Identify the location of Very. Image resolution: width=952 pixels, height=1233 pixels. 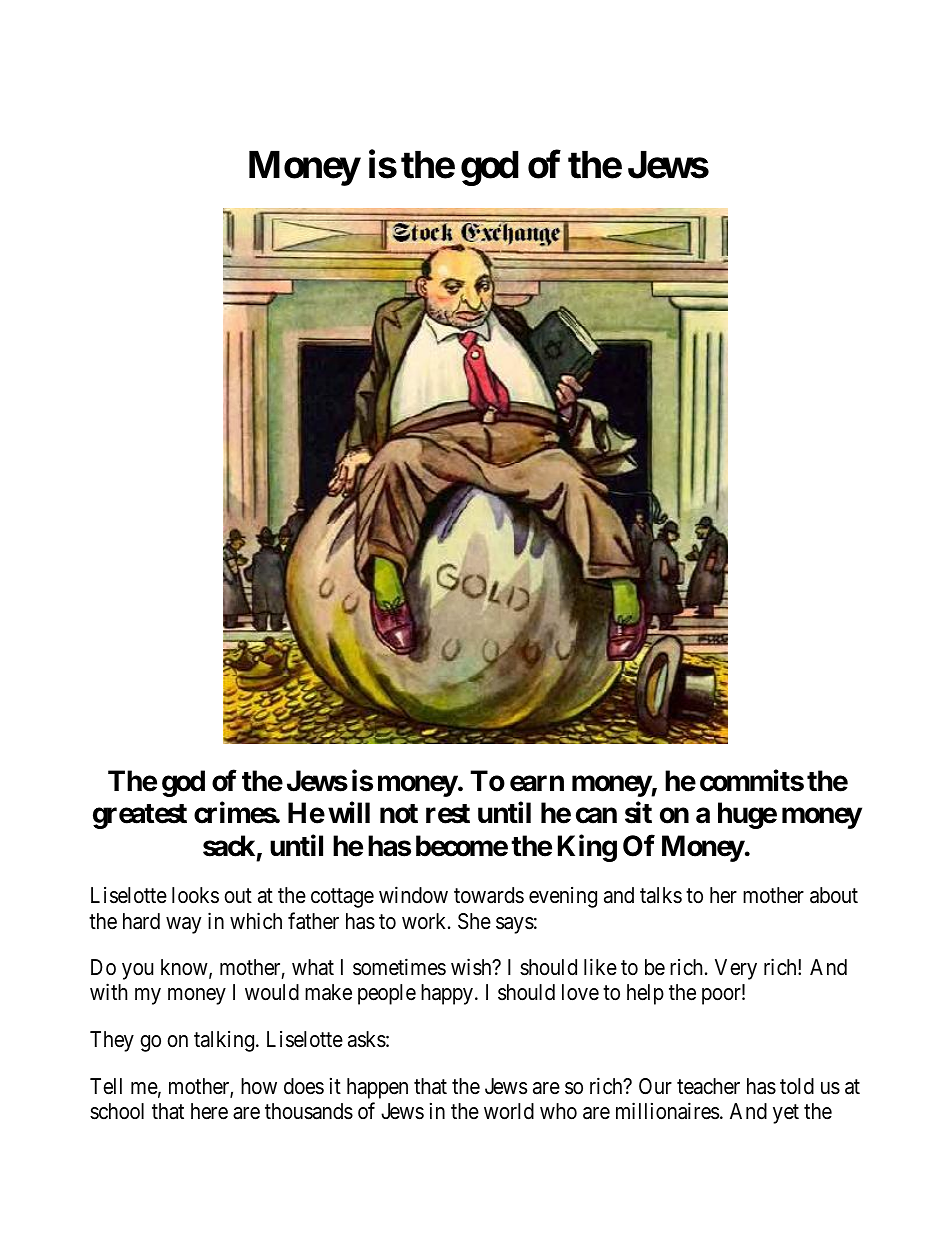
(736, 969).
